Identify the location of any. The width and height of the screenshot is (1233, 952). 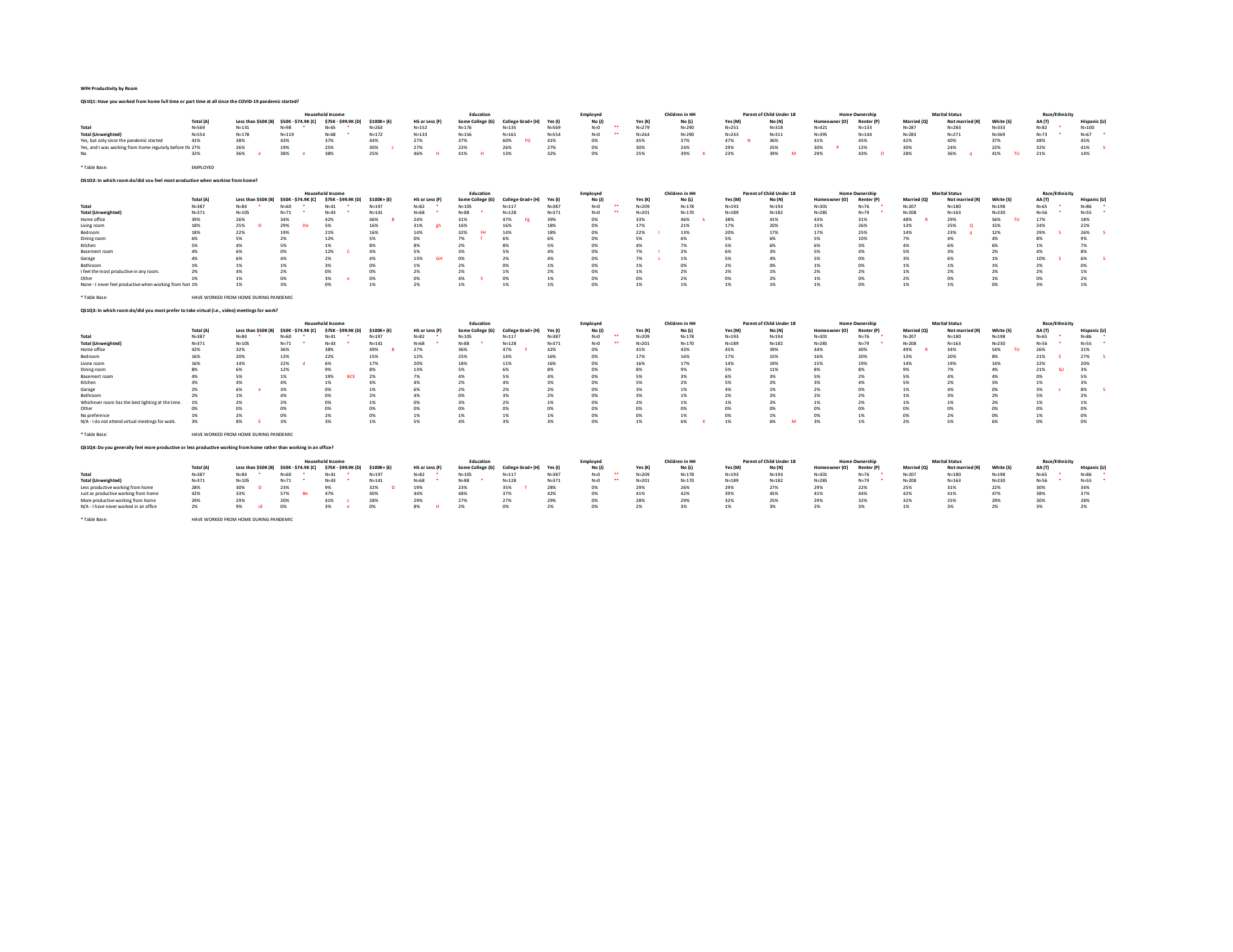
(142, 272).
